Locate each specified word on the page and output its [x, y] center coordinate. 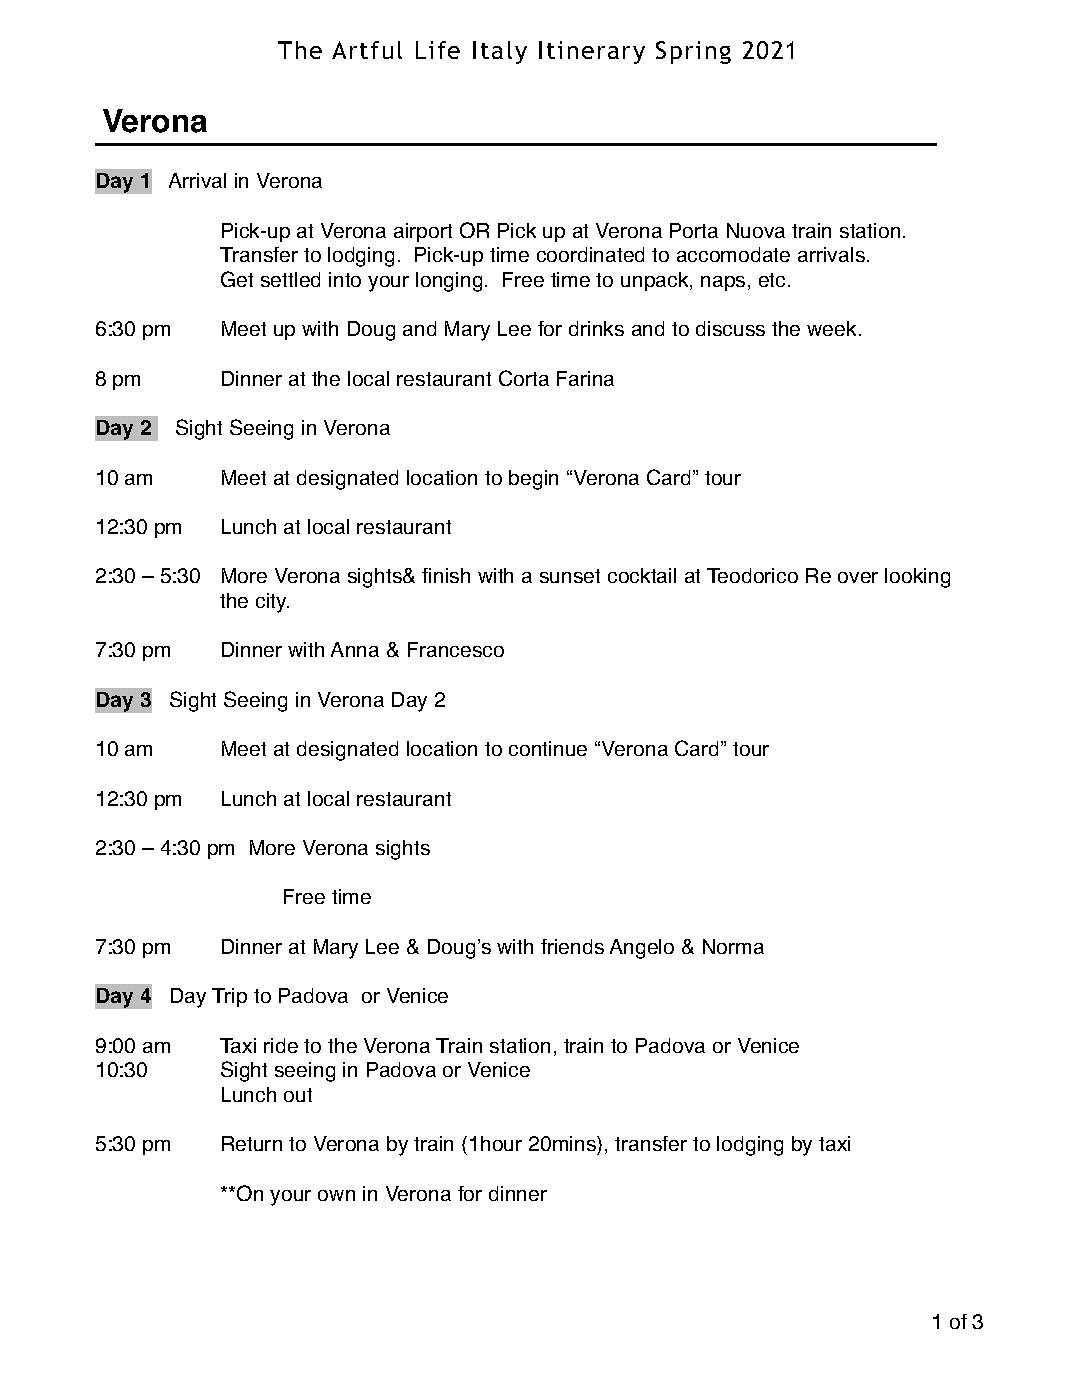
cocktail [642, 575]
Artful [367, 50]
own [336, 1195]
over [858, 577]
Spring [693, 52]
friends [572, 946]
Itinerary [592, 52]
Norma [733, 946]
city [272, 603]
